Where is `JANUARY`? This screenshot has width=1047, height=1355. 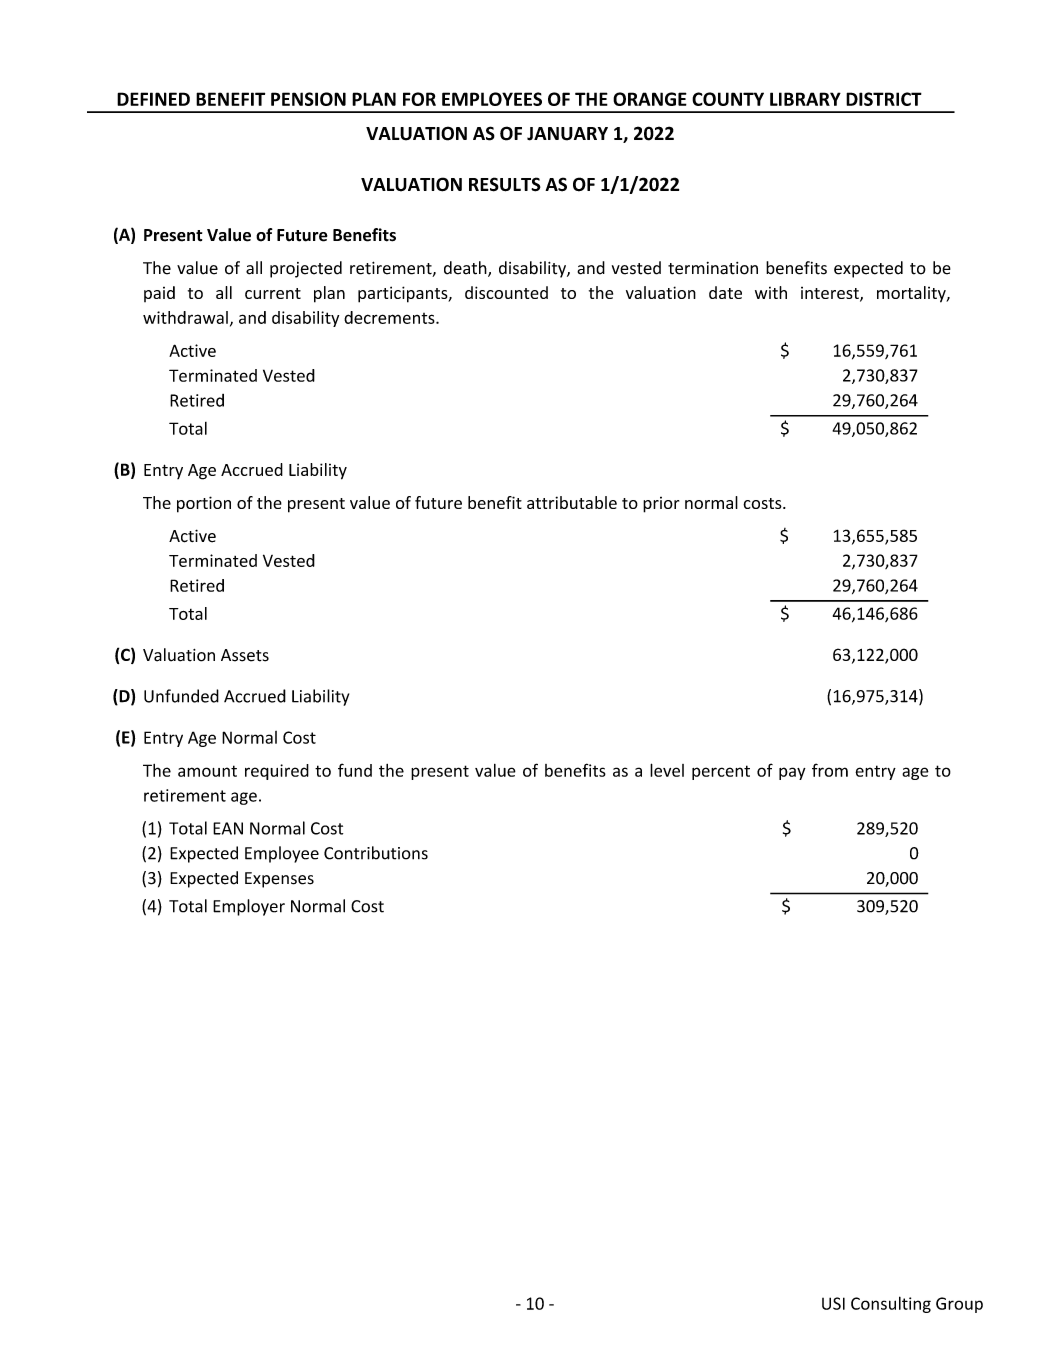 JANUARY is located at coordinates (567, 134).
